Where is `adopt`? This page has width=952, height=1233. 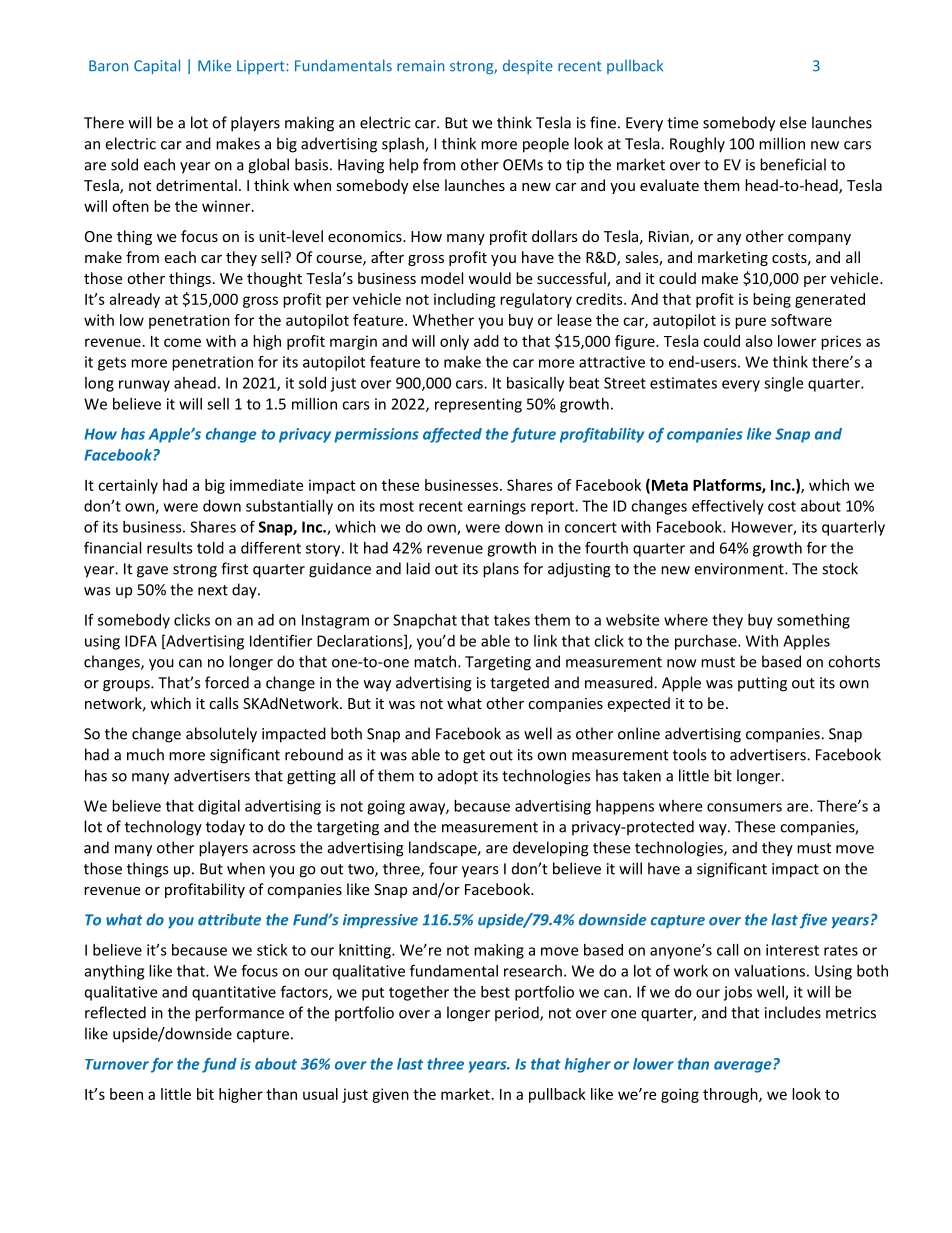
adopt is located at coordinates (458, 777).
